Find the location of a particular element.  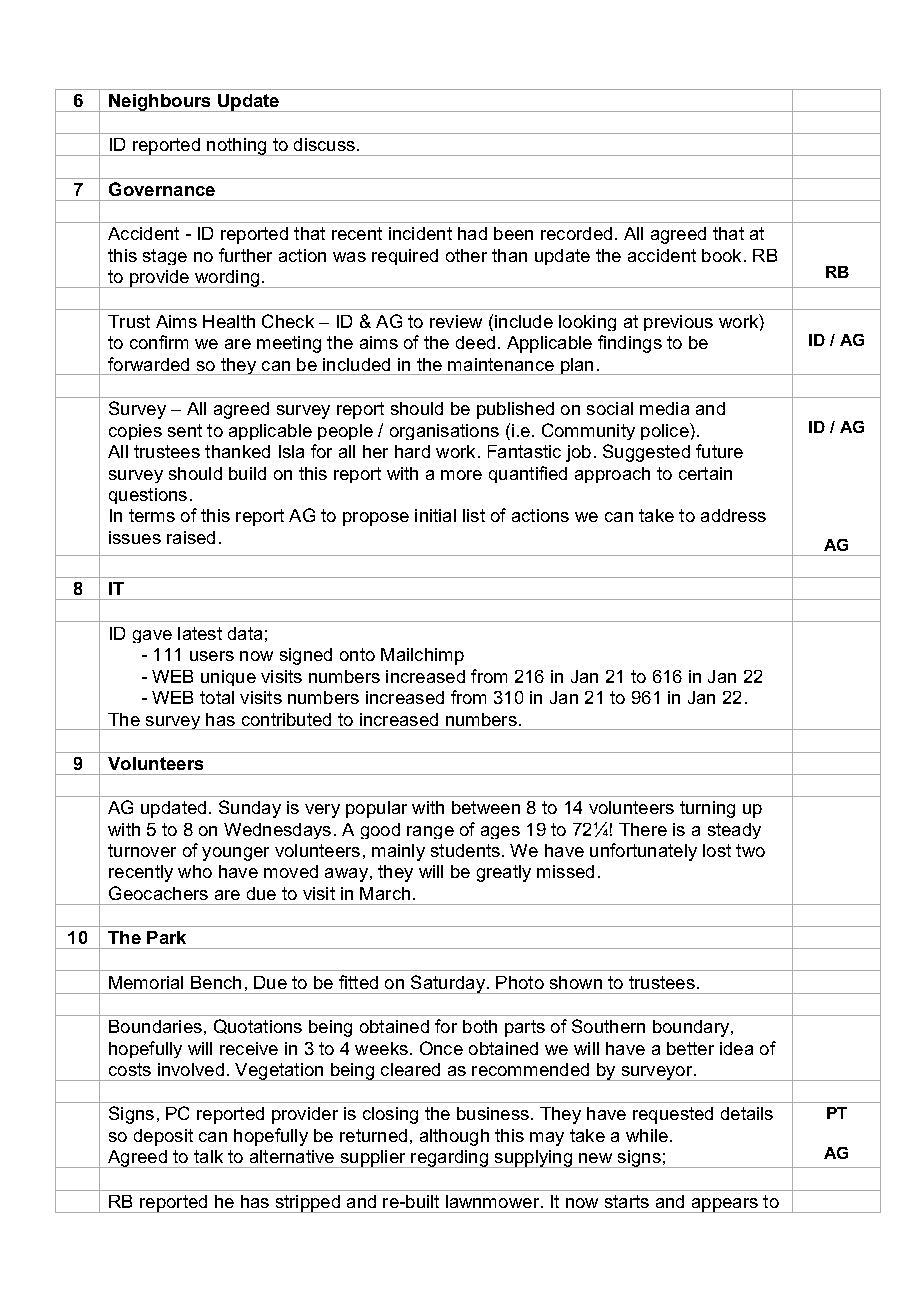

range is located at coordinates (430, 832).
